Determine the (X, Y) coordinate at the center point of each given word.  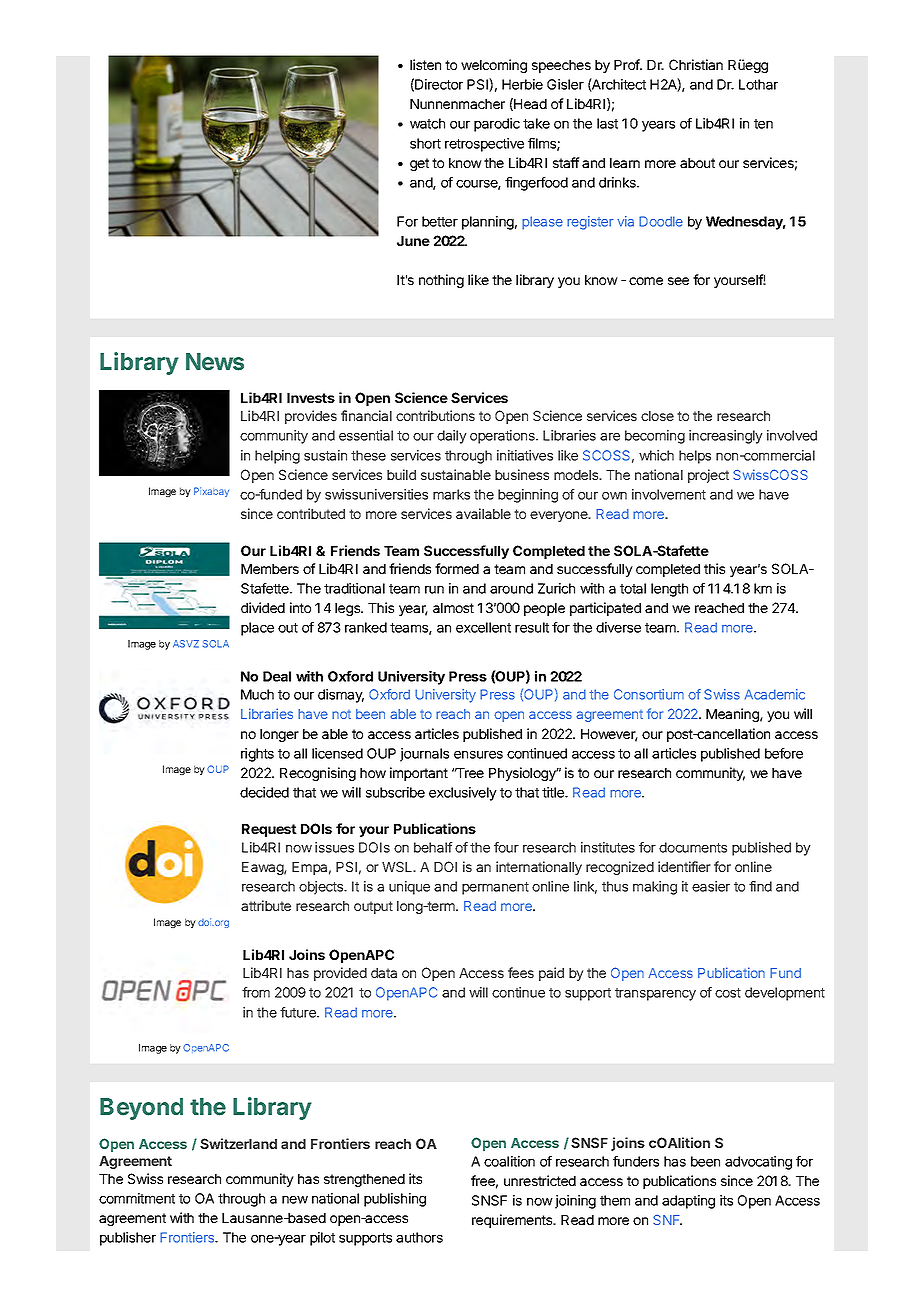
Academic (775, 694)
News (215, 362)
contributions (435, 415)
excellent (483, 627)
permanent (495, 888)
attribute (266, 905)
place (257, 629)
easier (711, 886)
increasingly (726, 437)
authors (419, 1237)
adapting (688, 1202)
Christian (696, 64)
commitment (137, 1198)
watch (427, 123)
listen (425, 64)
